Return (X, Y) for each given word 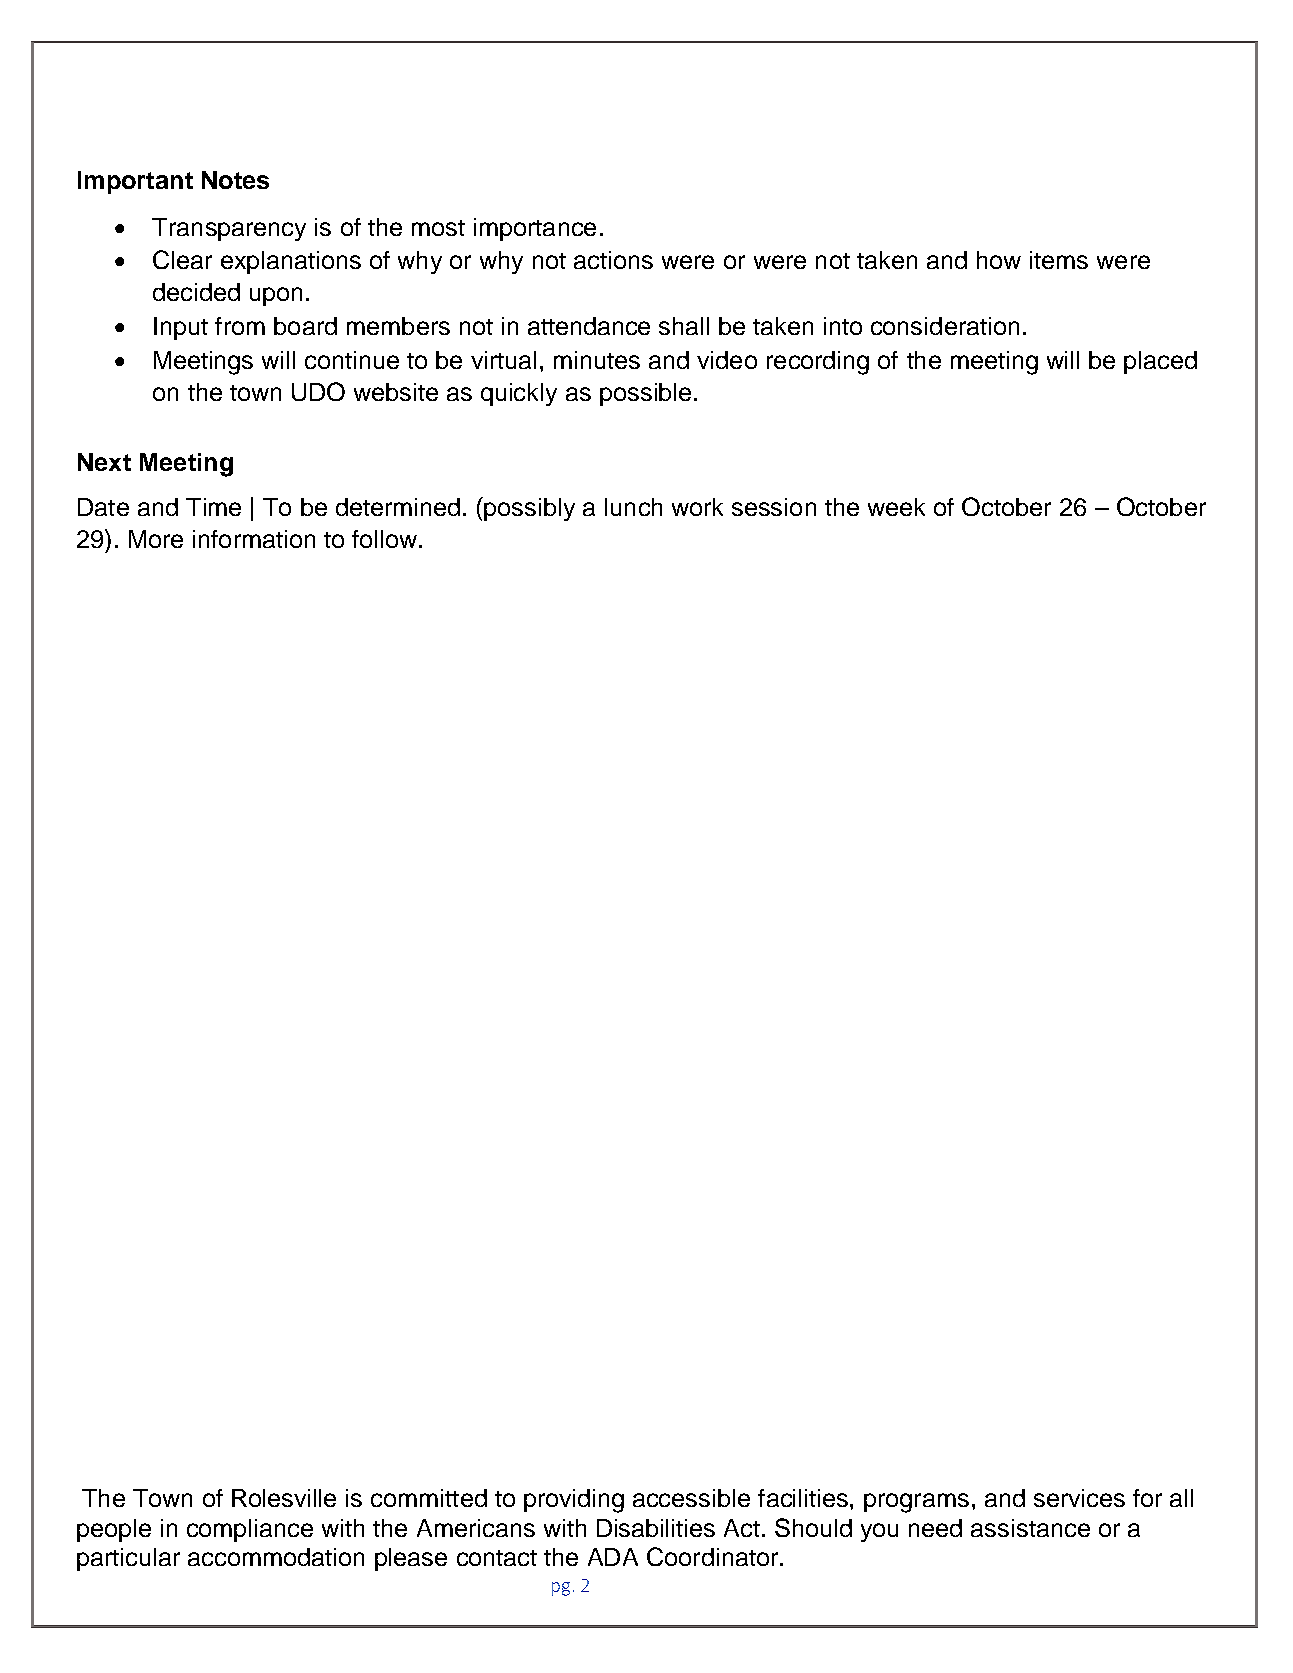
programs (916, 1503)
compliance (250, 1530)
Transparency (229, 229)
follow (384, 539)
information (254, 539)
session (774, 507)
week (896, 507)
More (156, 539)
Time (213, 507)
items (1059, 260)
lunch (633, 507)
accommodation (276, 1557)
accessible (691, 1498)
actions (613, 260)
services (1079, 1498)
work (697, 507)
